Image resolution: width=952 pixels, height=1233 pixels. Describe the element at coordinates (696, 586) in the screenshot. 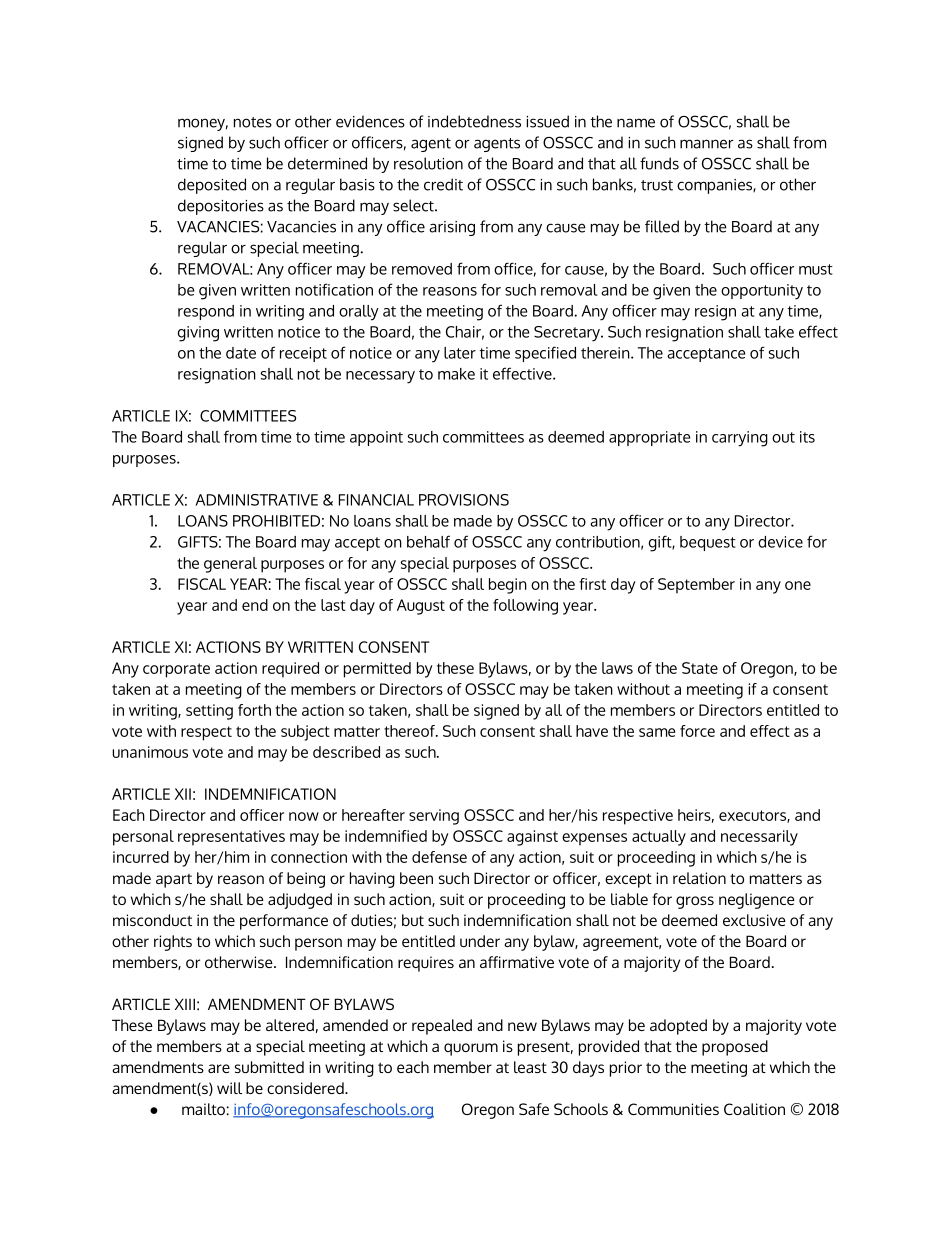

I see `September` at that location.
